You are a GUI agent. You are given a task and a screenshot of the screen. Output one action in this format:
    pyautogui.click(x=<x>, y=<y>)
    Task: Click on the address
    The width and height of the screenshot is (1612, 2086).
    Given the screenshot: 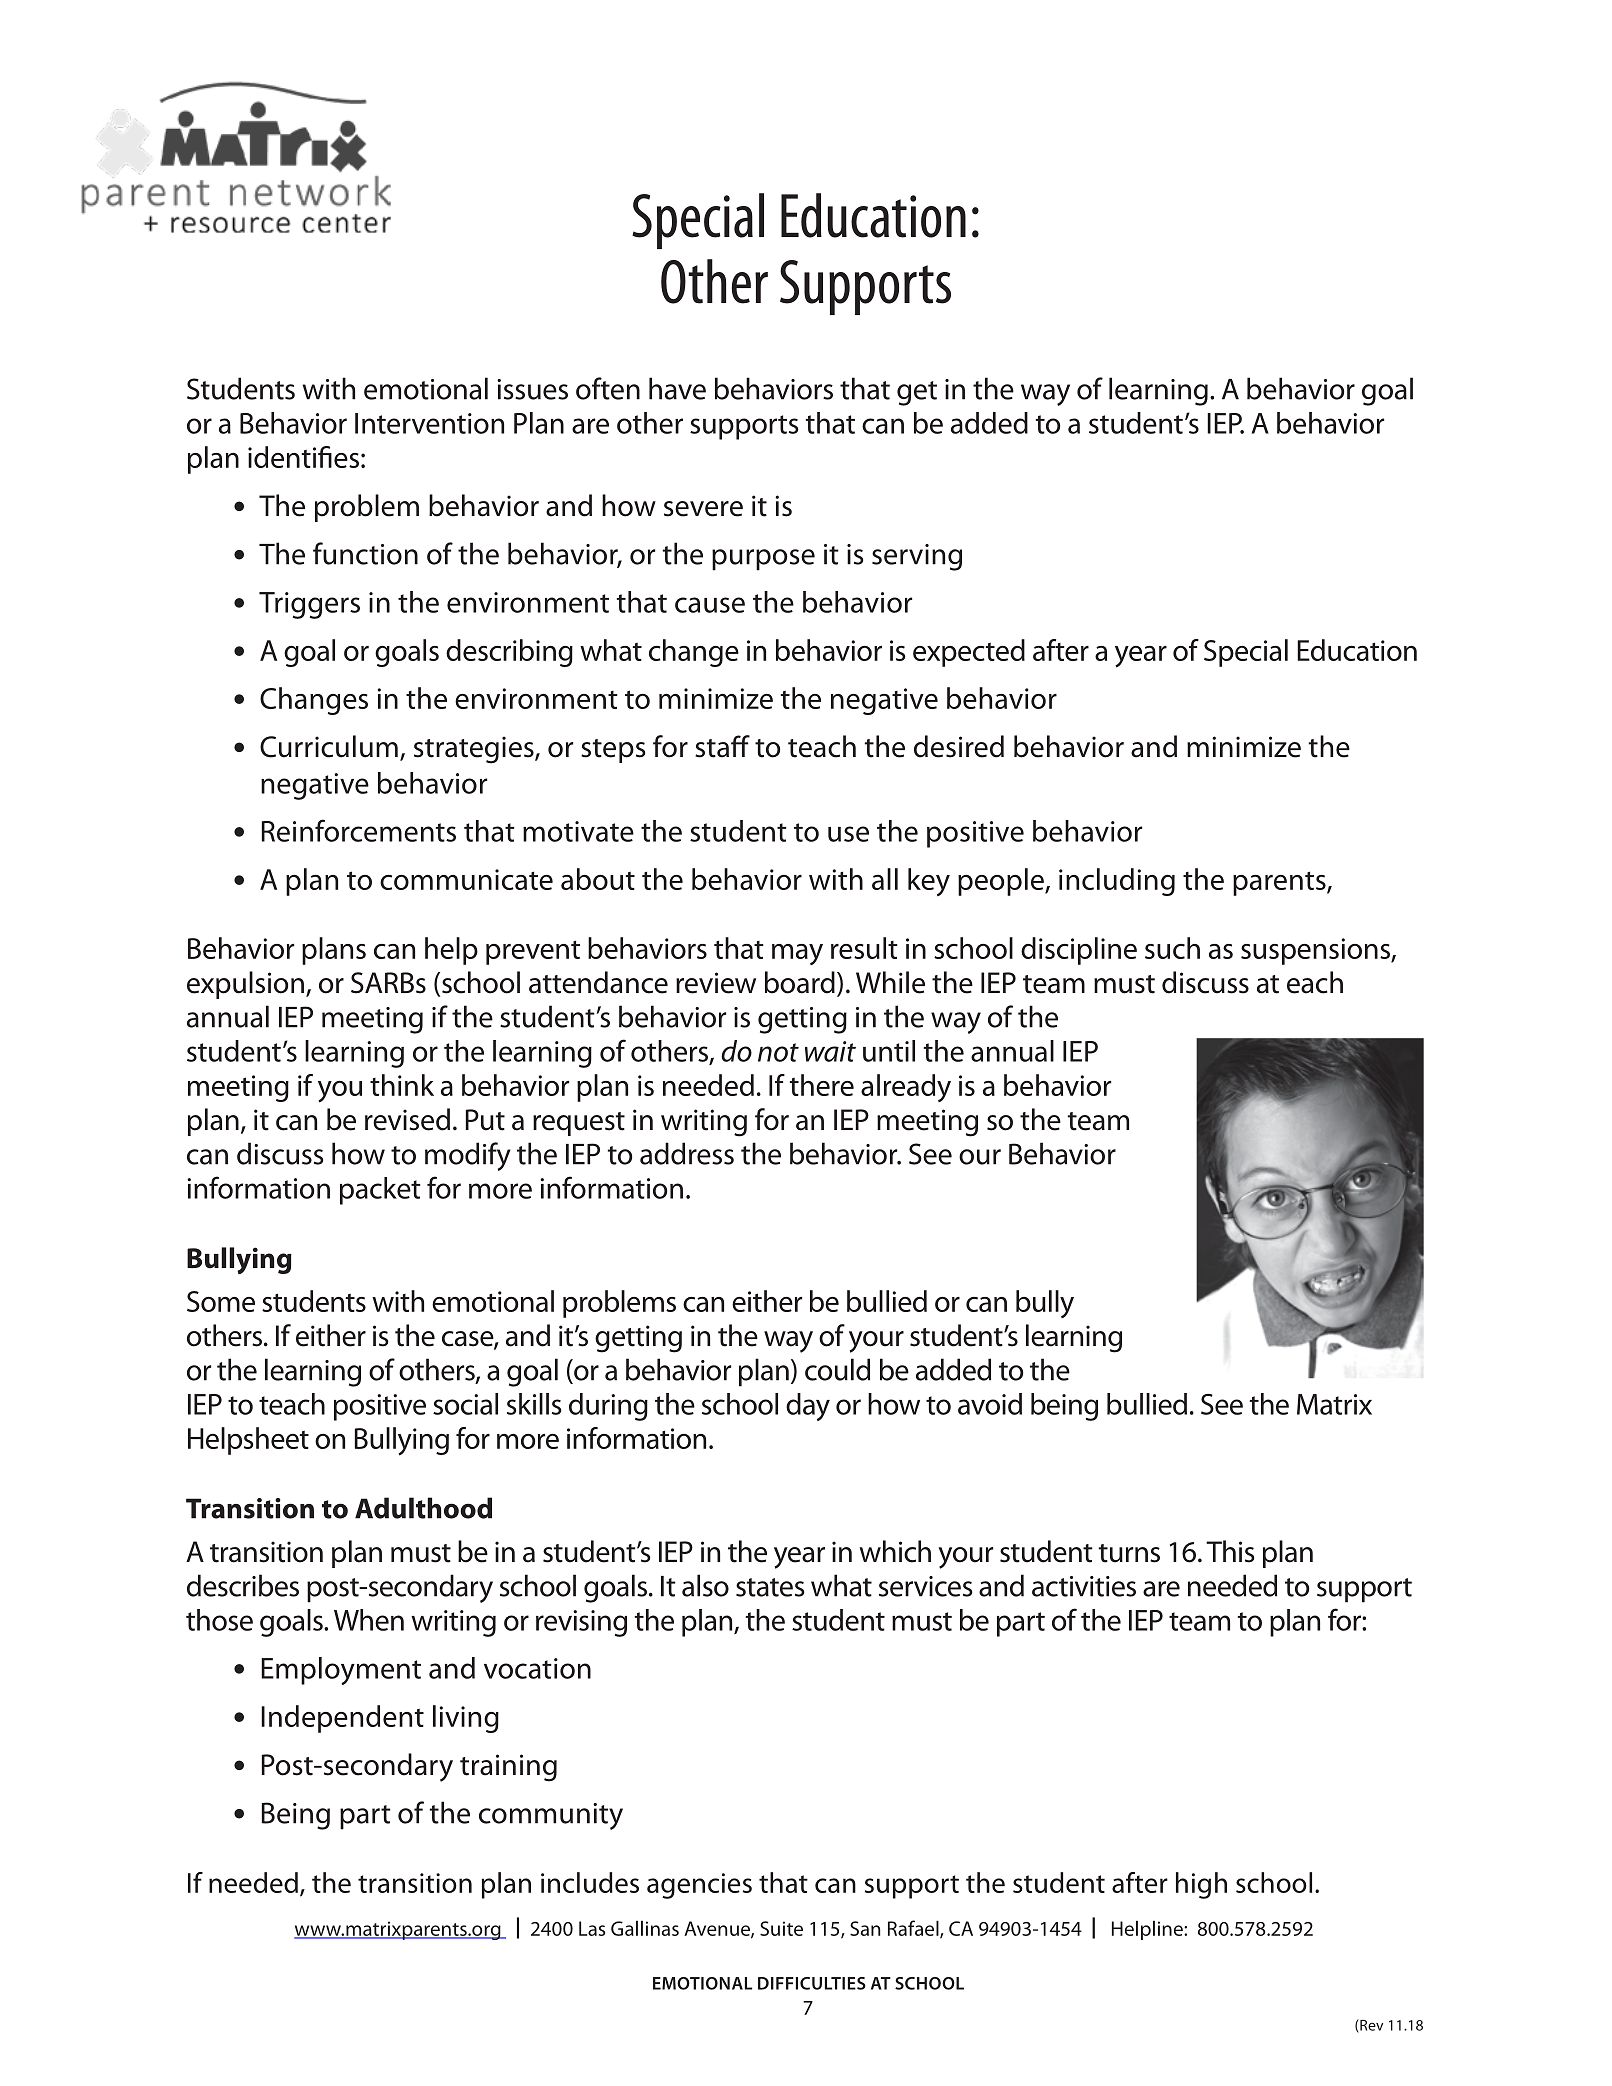 What is the action you would take?
    pyautogui.click(x=687, y=1153)
